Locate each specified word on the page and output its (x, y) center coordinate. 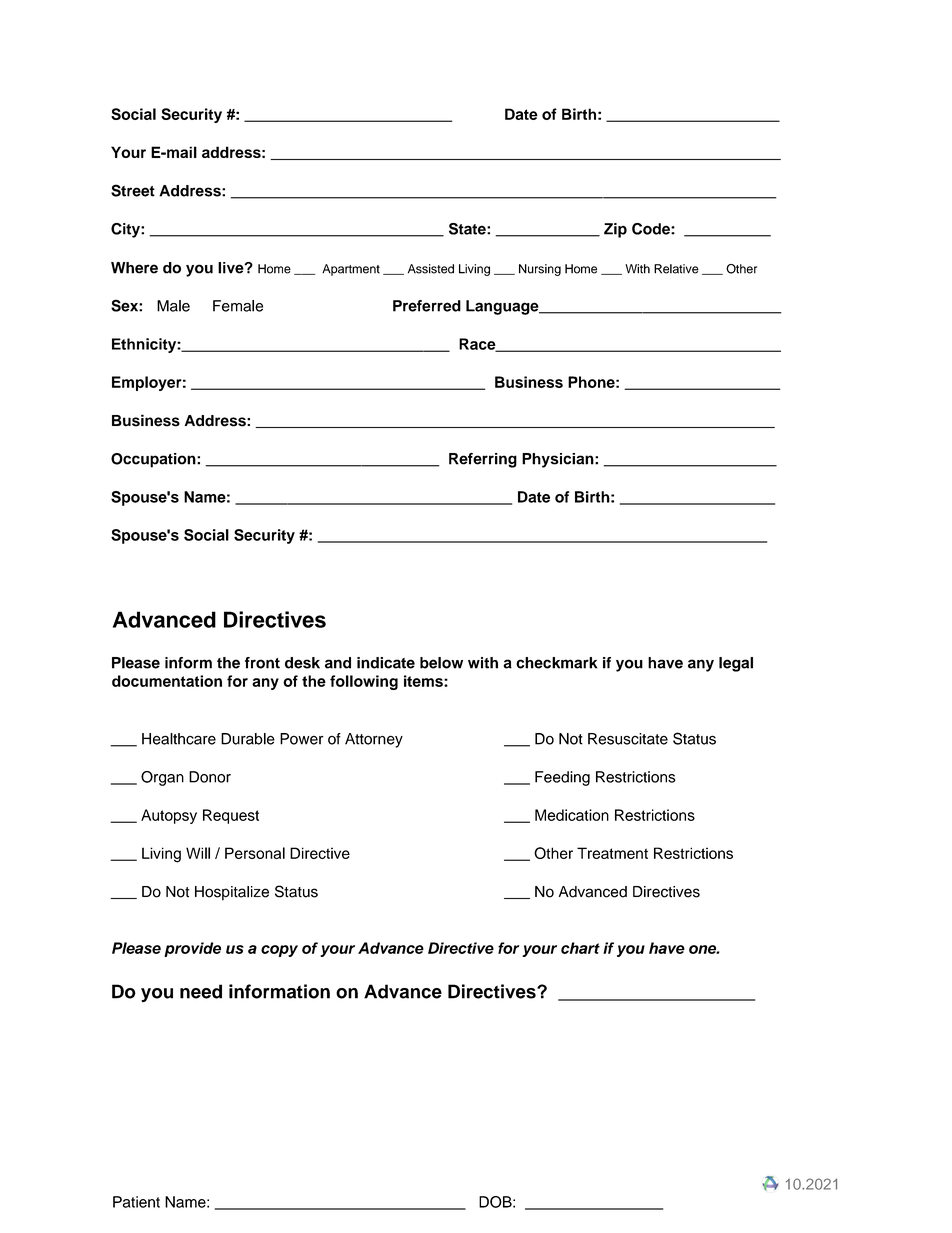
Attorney (374, 740)
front (262, 663)
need (201, 991)
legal (736, 664)
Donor (210, 777)
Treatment (612, 853)
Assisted (431, 269)
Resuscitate (628, 739)
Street (133, 190)
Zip (615, 230)
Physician (559, 460)
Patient (136, 1202)
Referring (483, 460)
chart (580, 948)
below (441, 663)
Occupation (154, 460)
